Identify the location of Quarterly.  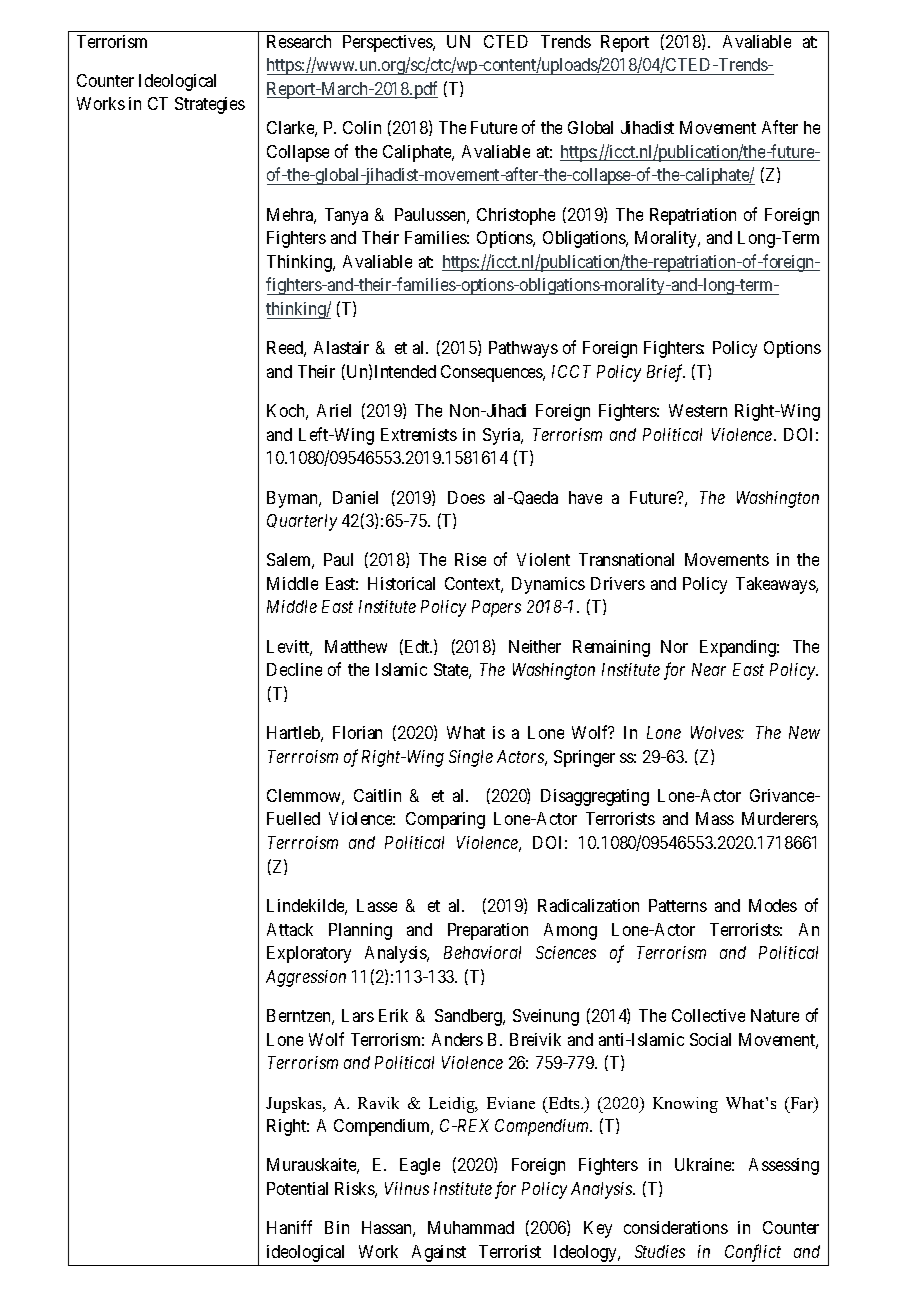
(302, 522).
